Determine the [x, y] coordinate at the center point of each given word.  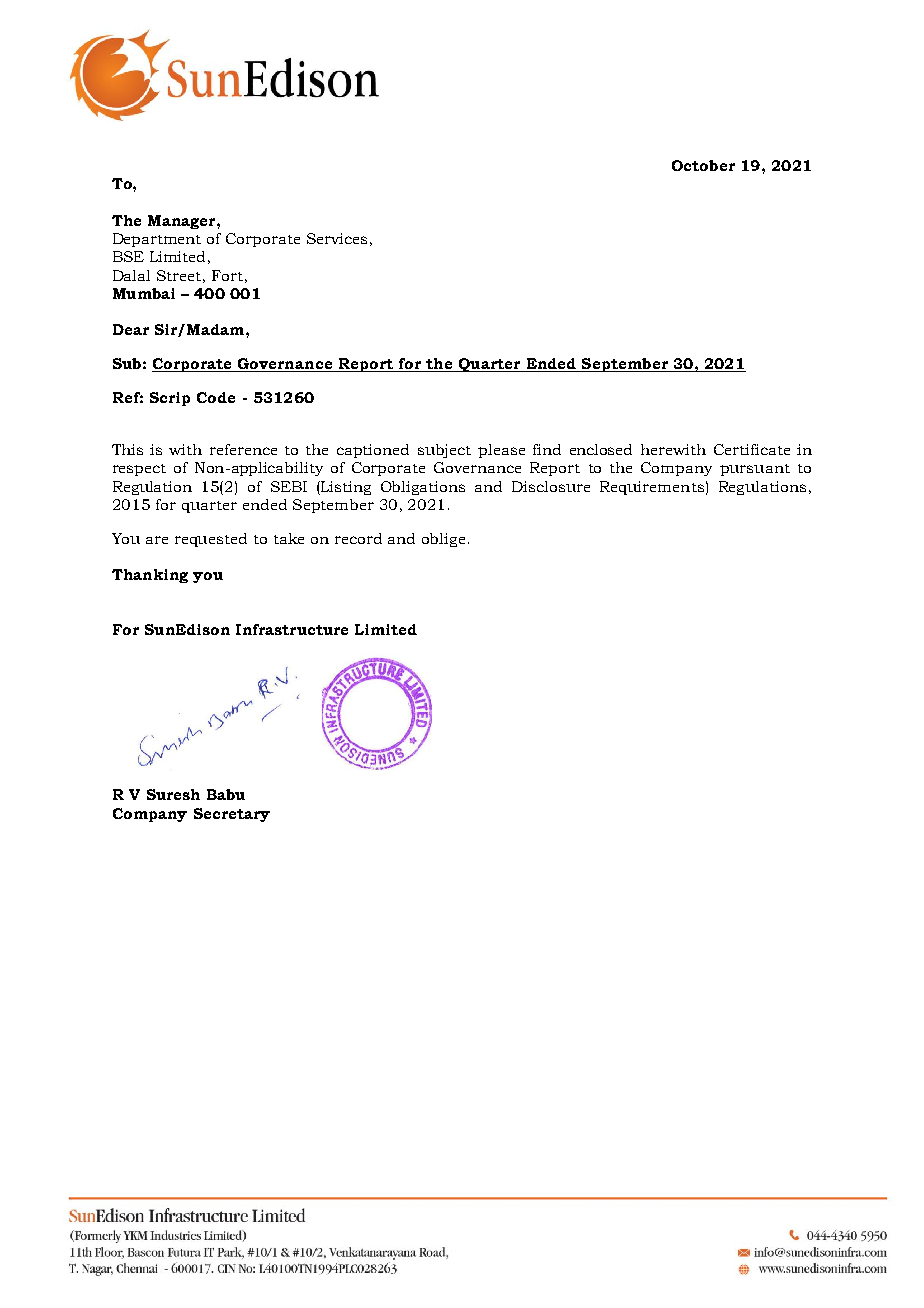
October [703, 165]
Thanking [150, 576]
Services [337, 238]
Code [216, 397]
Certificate [752, 449]
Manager [183, 222]
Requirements [652, 488]
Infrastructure [292, 629]
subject [444, 451]
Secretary [232, 815]
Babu [226, 794]
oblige [443, 540]
